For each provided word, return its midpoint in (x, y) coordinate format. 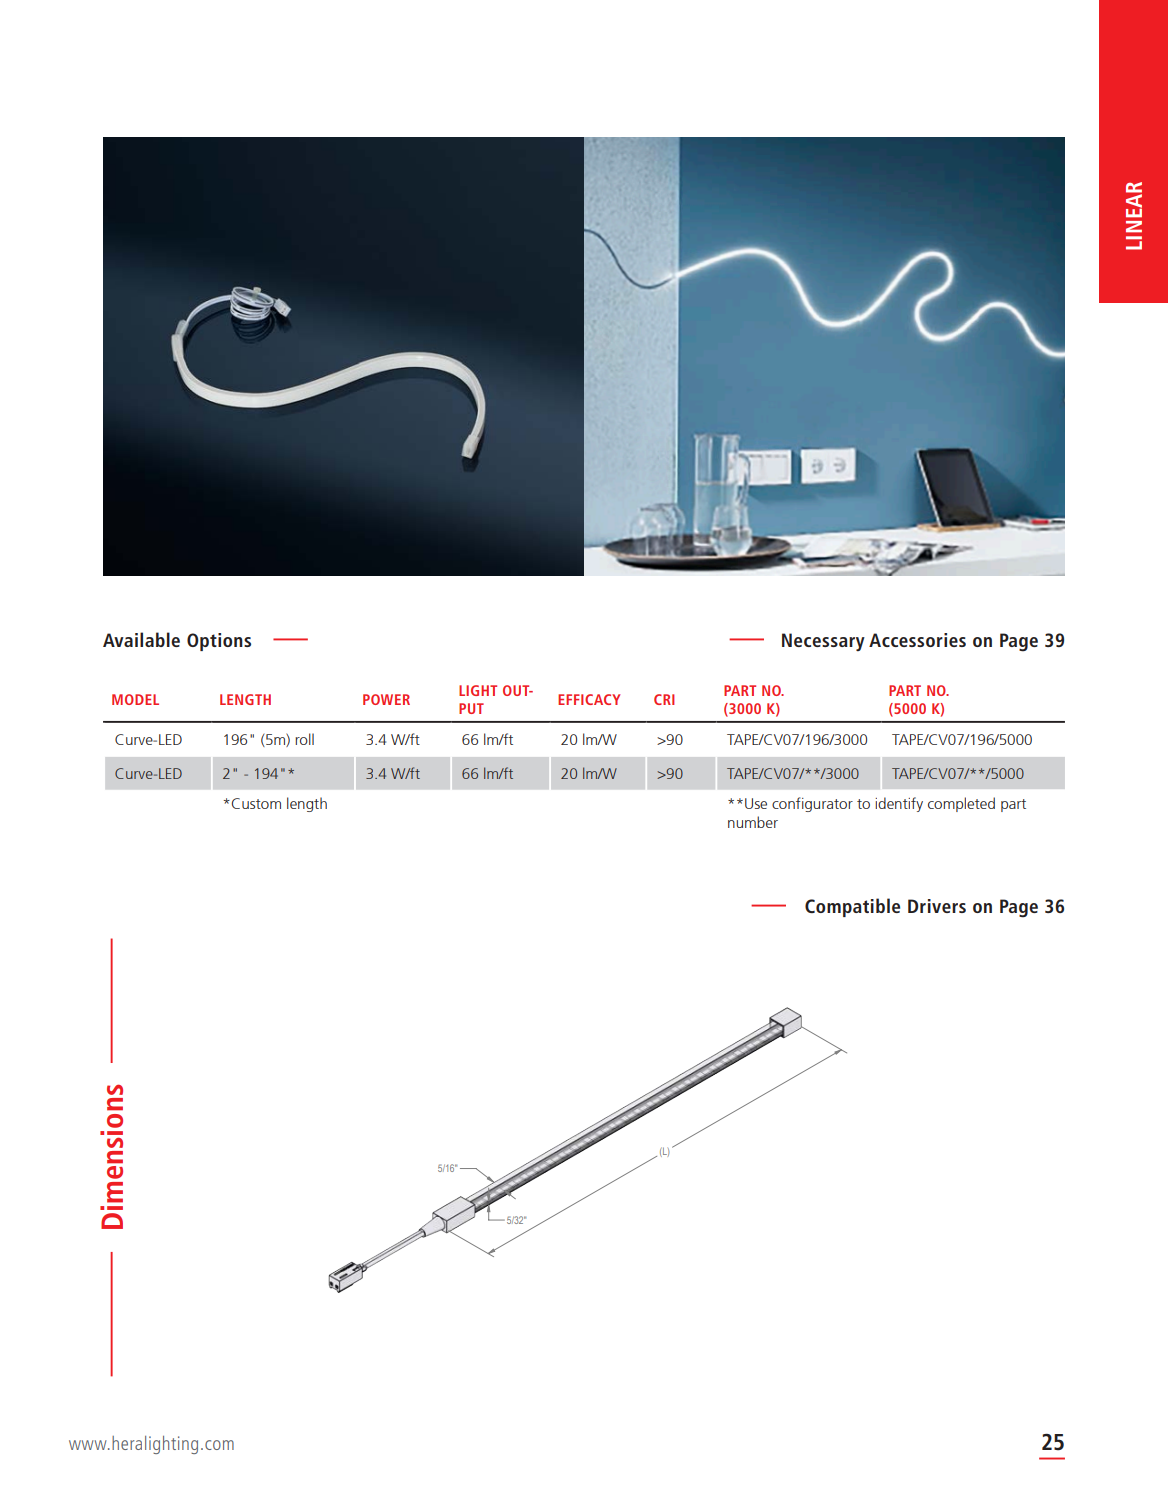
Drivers (937, 906)
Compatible (852, 907)
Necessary (823, 642)
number (753, 822)
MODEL (135, 699)
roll (304, 739)
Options (219, 642)
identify (899, 804)
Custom (256, 803)
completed (961, 804)
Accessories (917, 640)
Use (756, 803)
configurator (812, 804)
